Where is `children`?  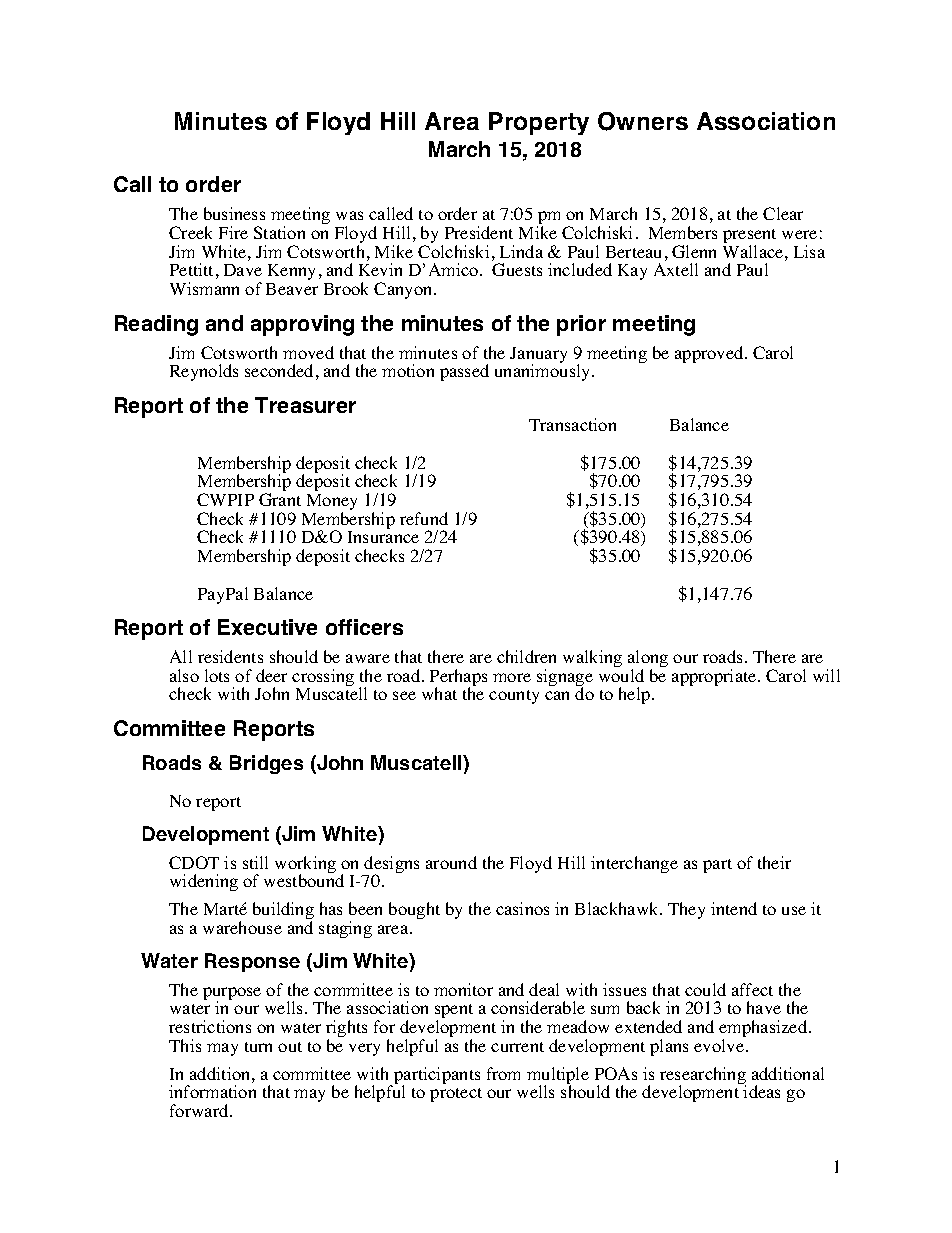 children is located at coordinates (526, 656).
